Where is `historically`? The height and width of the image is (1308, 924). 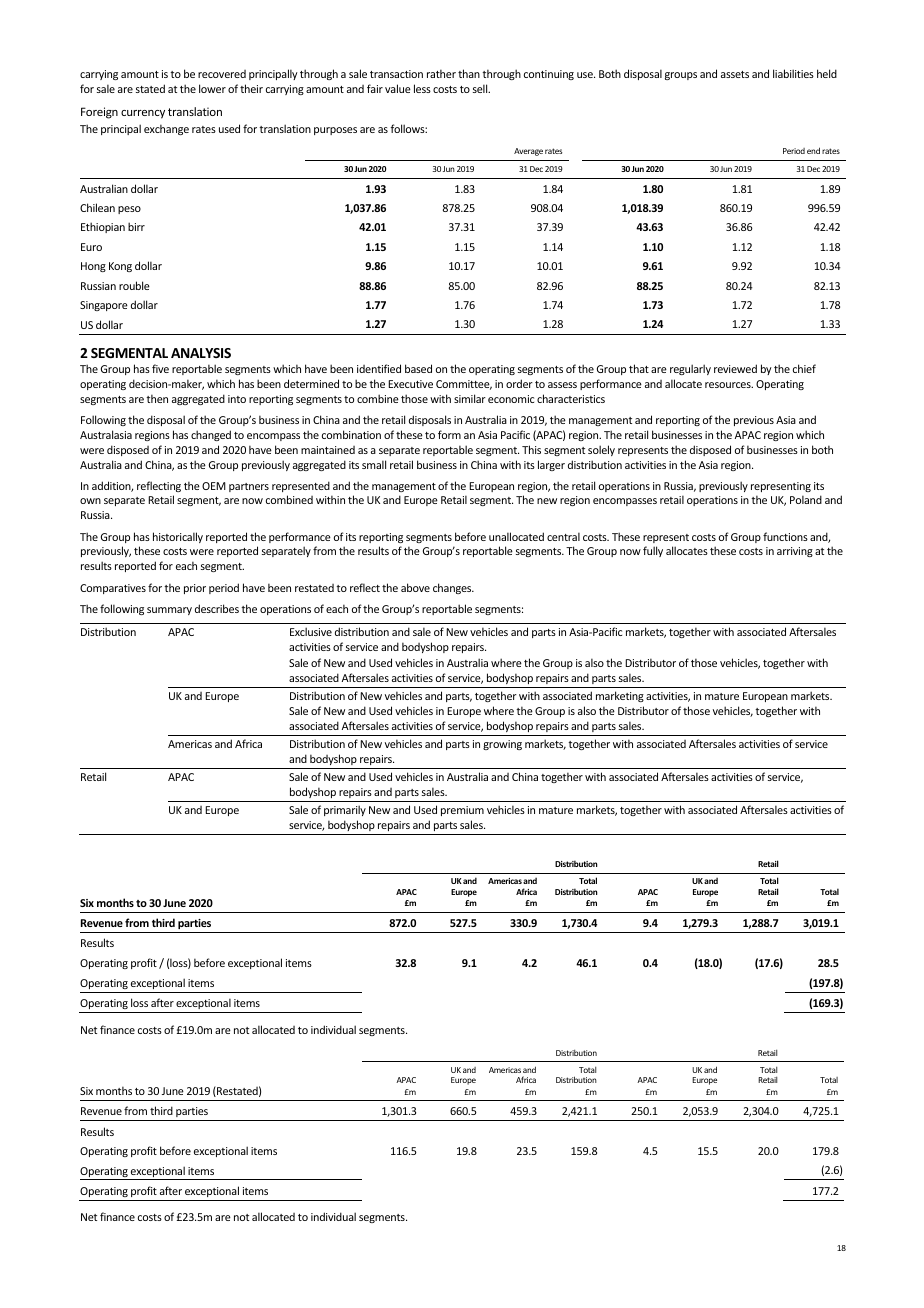 historically is located at coordinates (178, 537).
